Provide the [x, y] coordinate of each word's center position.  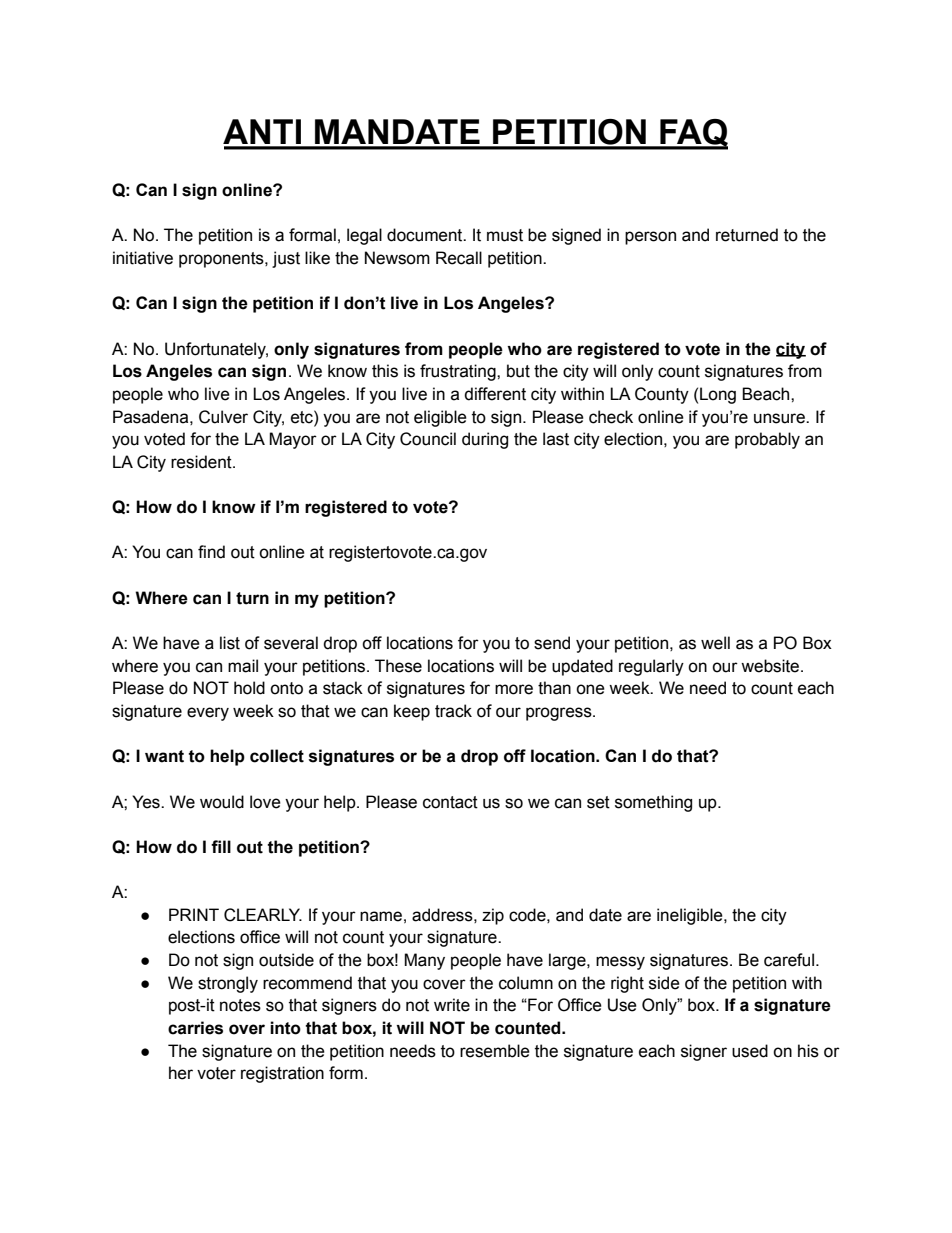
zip [493, 916]
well [715, 643]
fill [221, 846]
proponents [222, 260]
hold [249, 688]
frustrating [459, 372]
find [211, 552]
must [505, 235]
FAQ [693, 134]
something [653, 803]
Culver [223, 417]
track [453, 711]
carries [195, 1028]
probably [767, 440]
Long [718, 395]
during [485, 440]
